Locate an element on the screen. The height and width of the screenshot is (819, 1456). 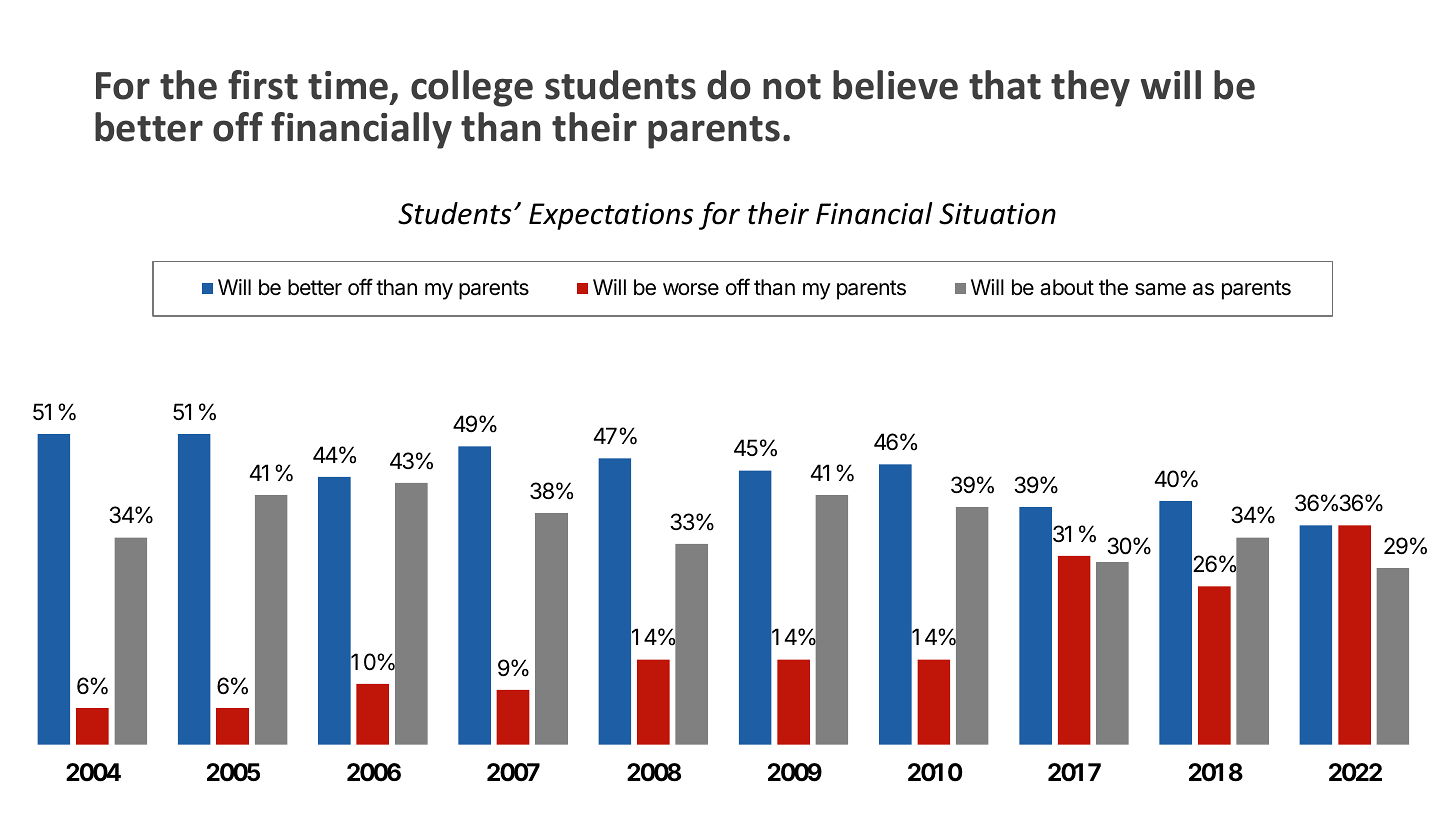
college is located at coordinates (472, 88).
